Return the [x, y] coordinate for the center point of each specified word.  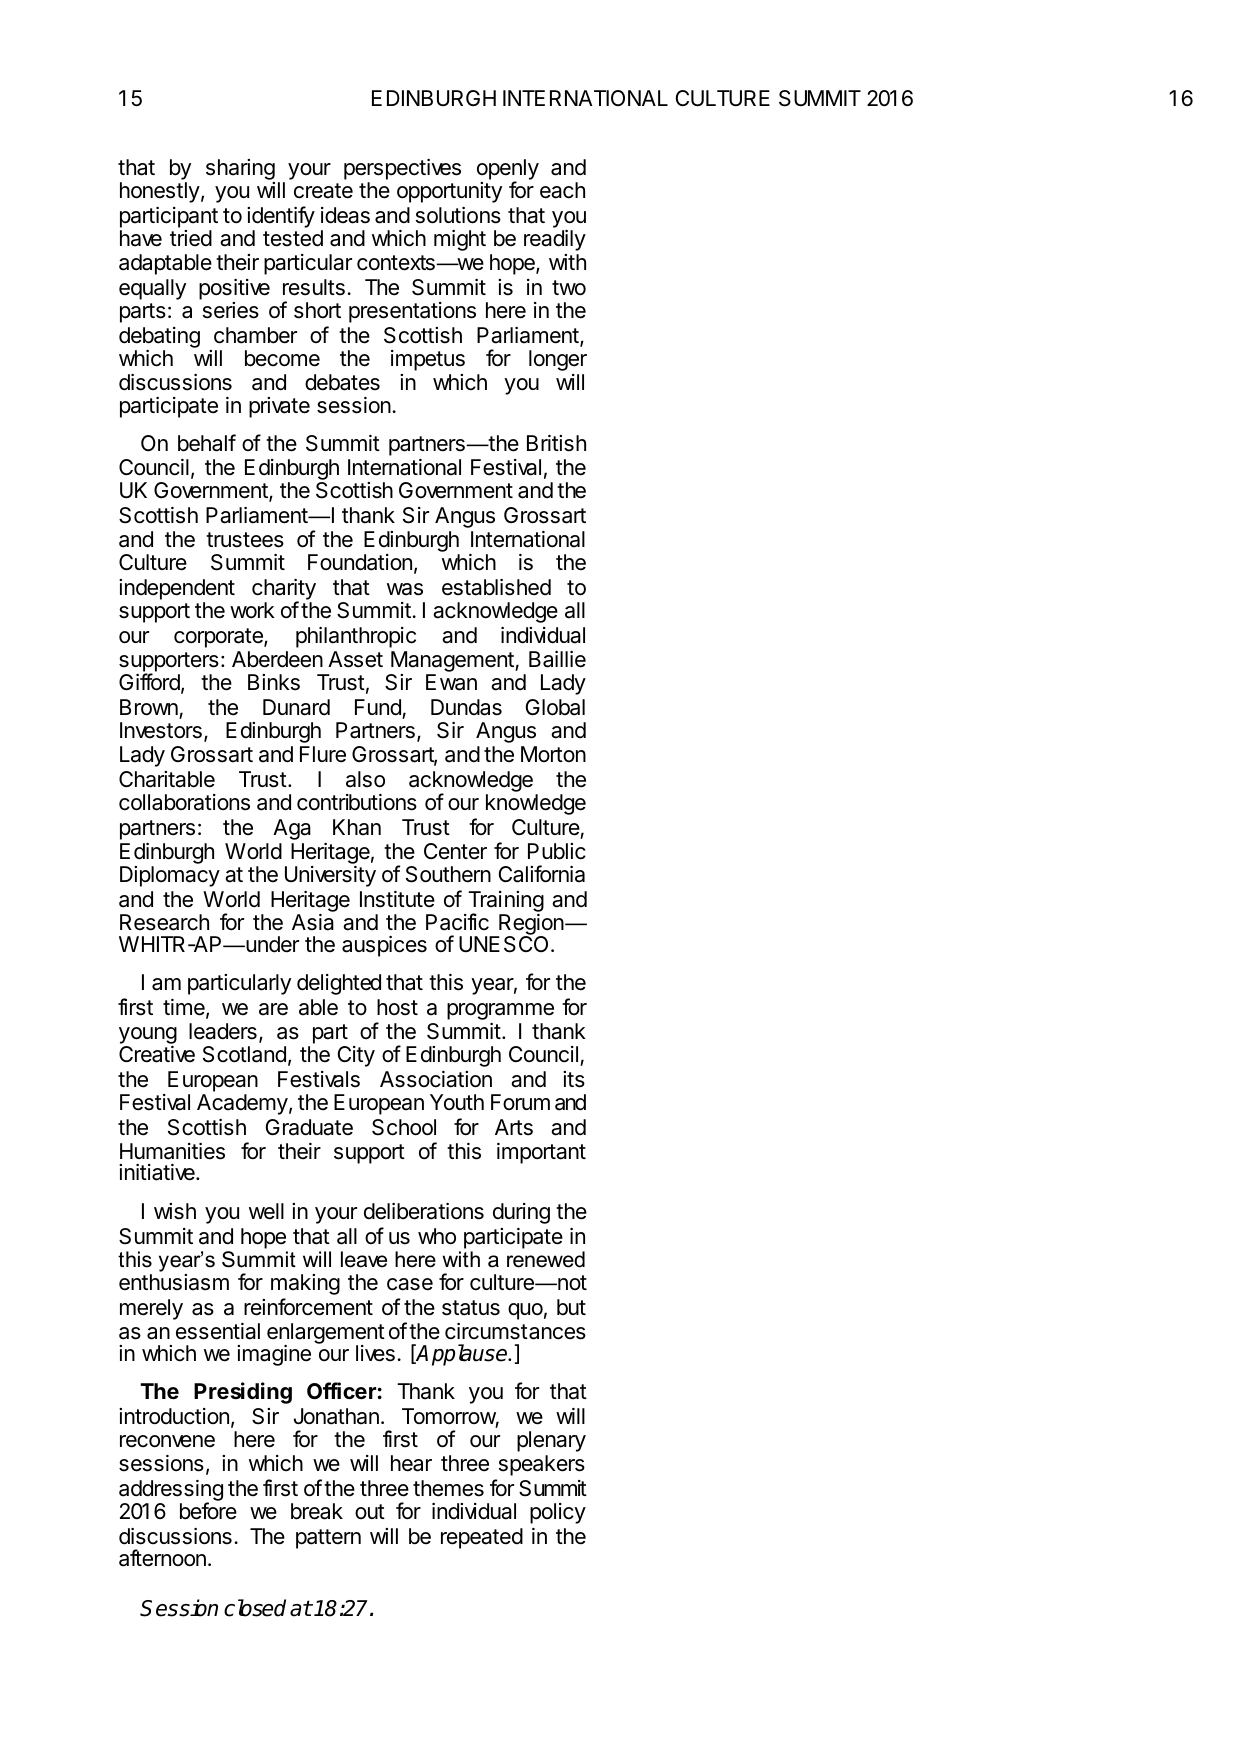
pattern [328, 1539]
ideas [345, 215]
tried [191, 238]
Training [505, 903]
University [330, 876]
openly [508, 170]
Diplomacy [170, 876]
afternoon [162, 1558]
